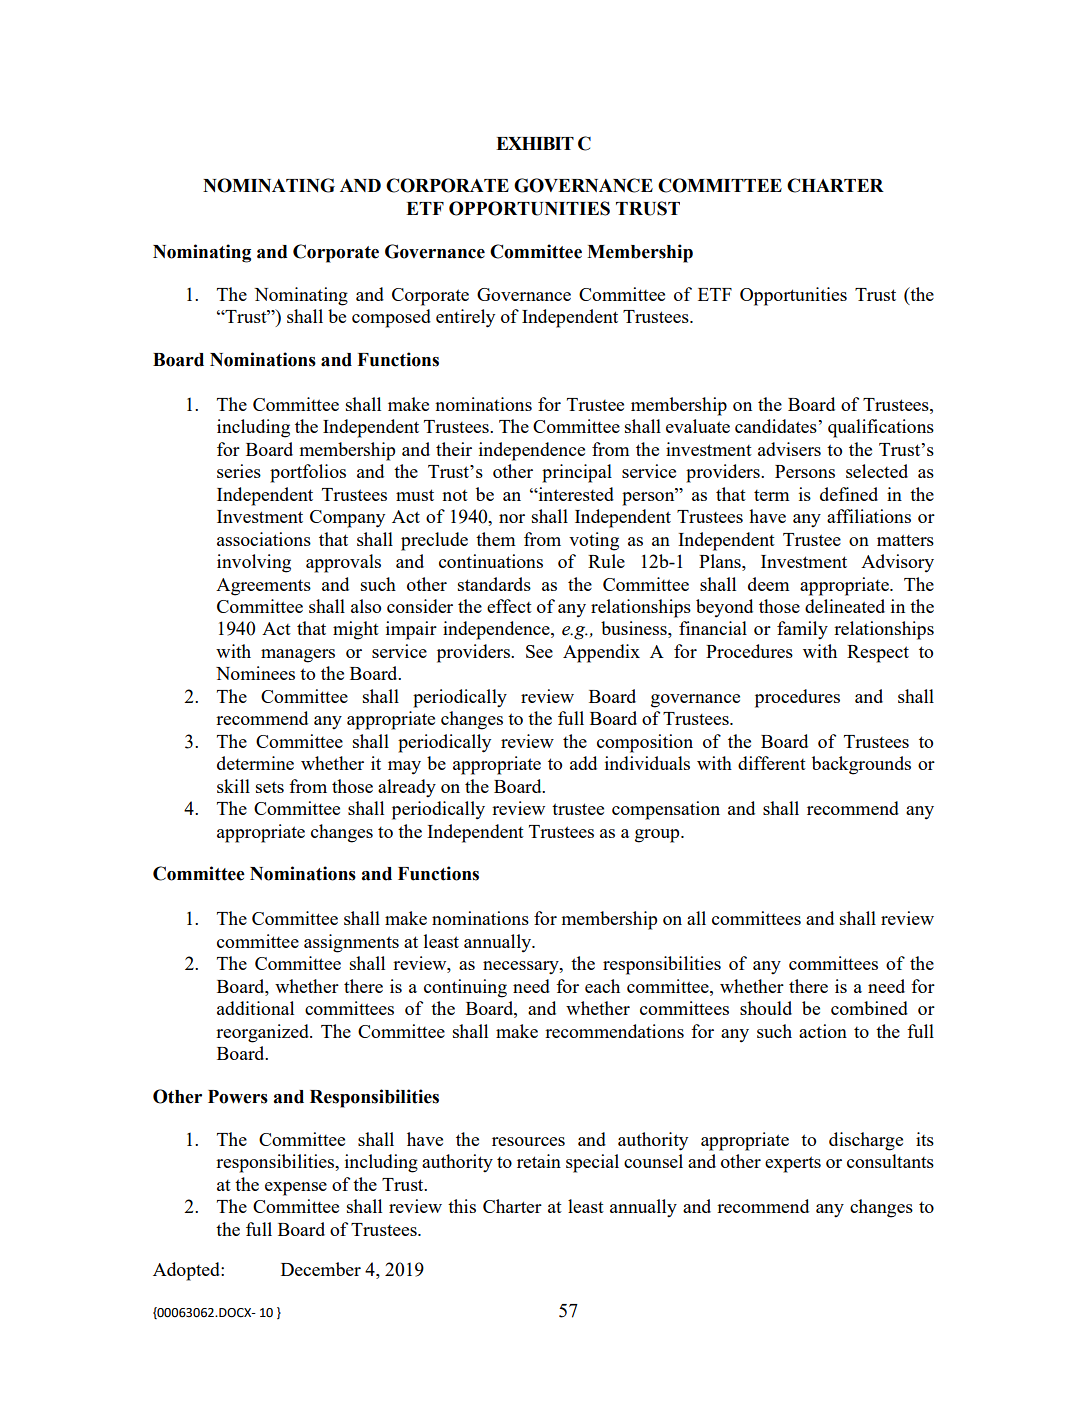  What do you see at coordinates (592, 1163) in the screenshot?
I see `special` at bounding box center [592, 1163].
